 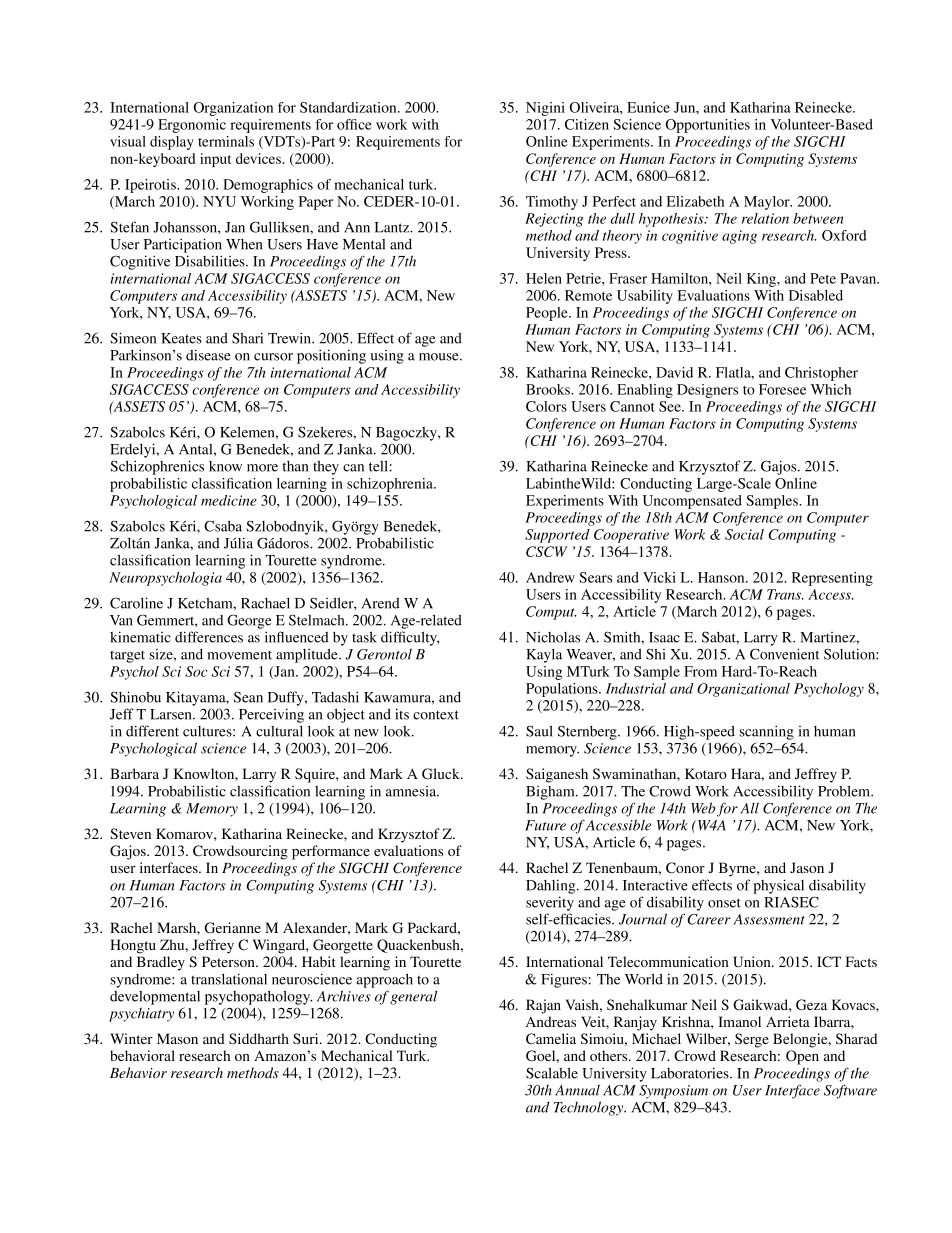 What do you see at coordinates (152, 731) in the screenshot?
I see `different` at bounding box center [152, 731].
